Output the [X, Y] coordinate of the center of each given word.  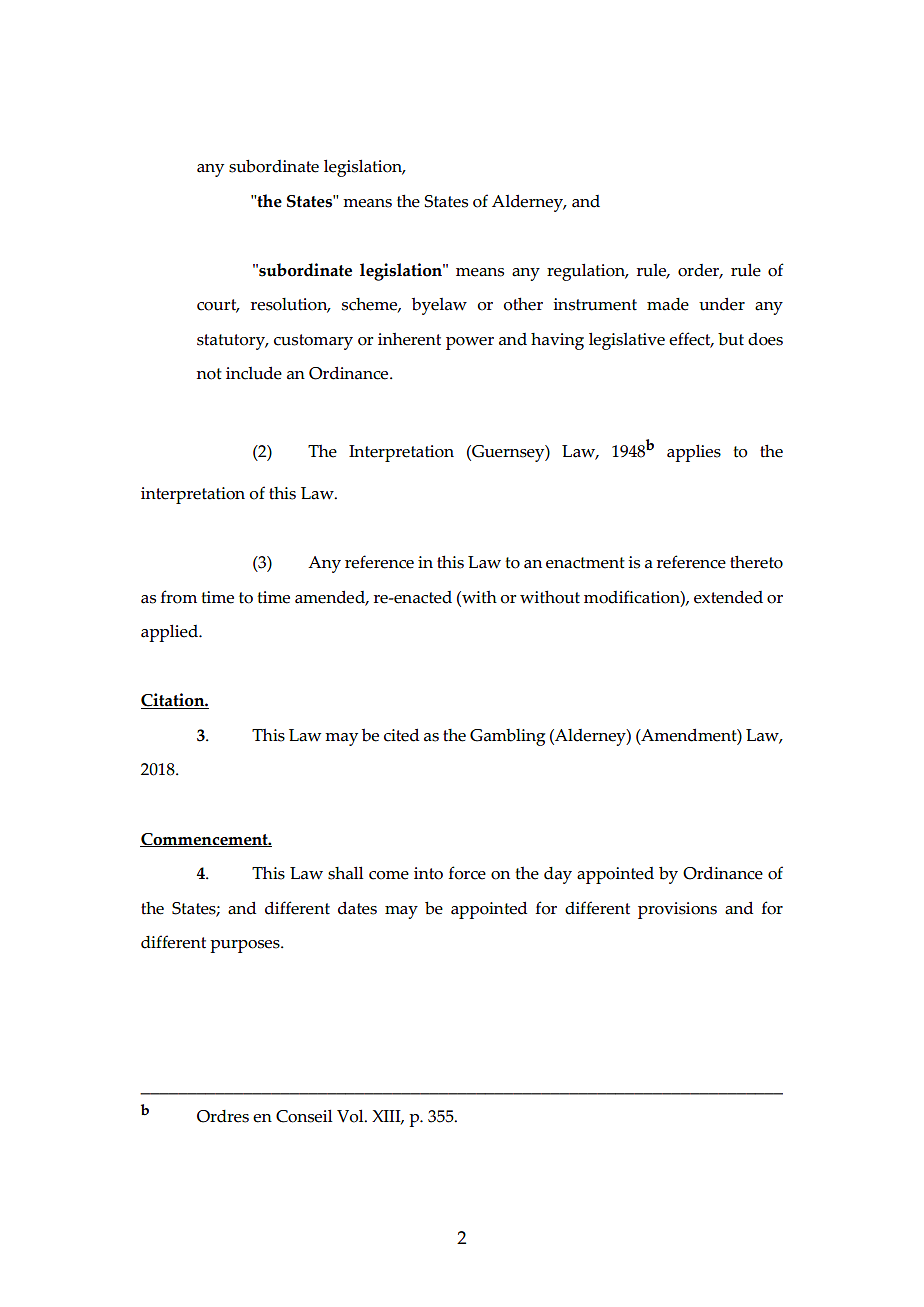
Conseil [304, 1116]
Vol [351, 1116]
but [731, 339]
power [470, 343]
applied [170, 633]
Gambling [507, 737]
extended [728, 597]
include [254, 373]
